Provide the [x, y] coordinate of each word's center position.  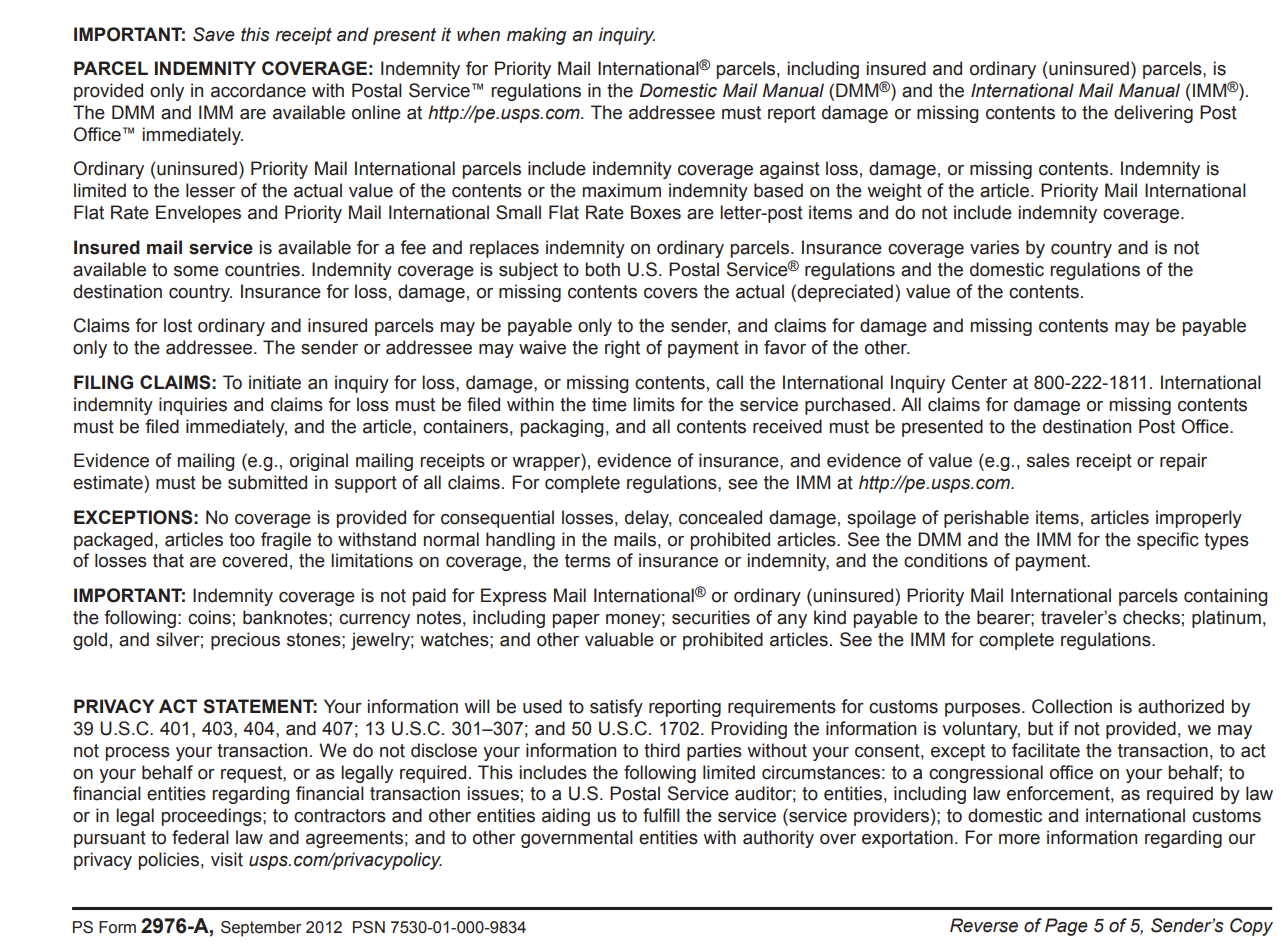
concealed [720, 517]
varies [994, 247]
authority [778, 839]
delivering [1153, 114]
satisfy [616, 708]
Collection [1072, 706]
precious [245, 641]
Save [214, 34]
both [602, 269]
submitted [267, 482]
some [196, 271]
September [261, 929]
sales [1048, 460]
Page [1066, 927]
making [536, 36]
